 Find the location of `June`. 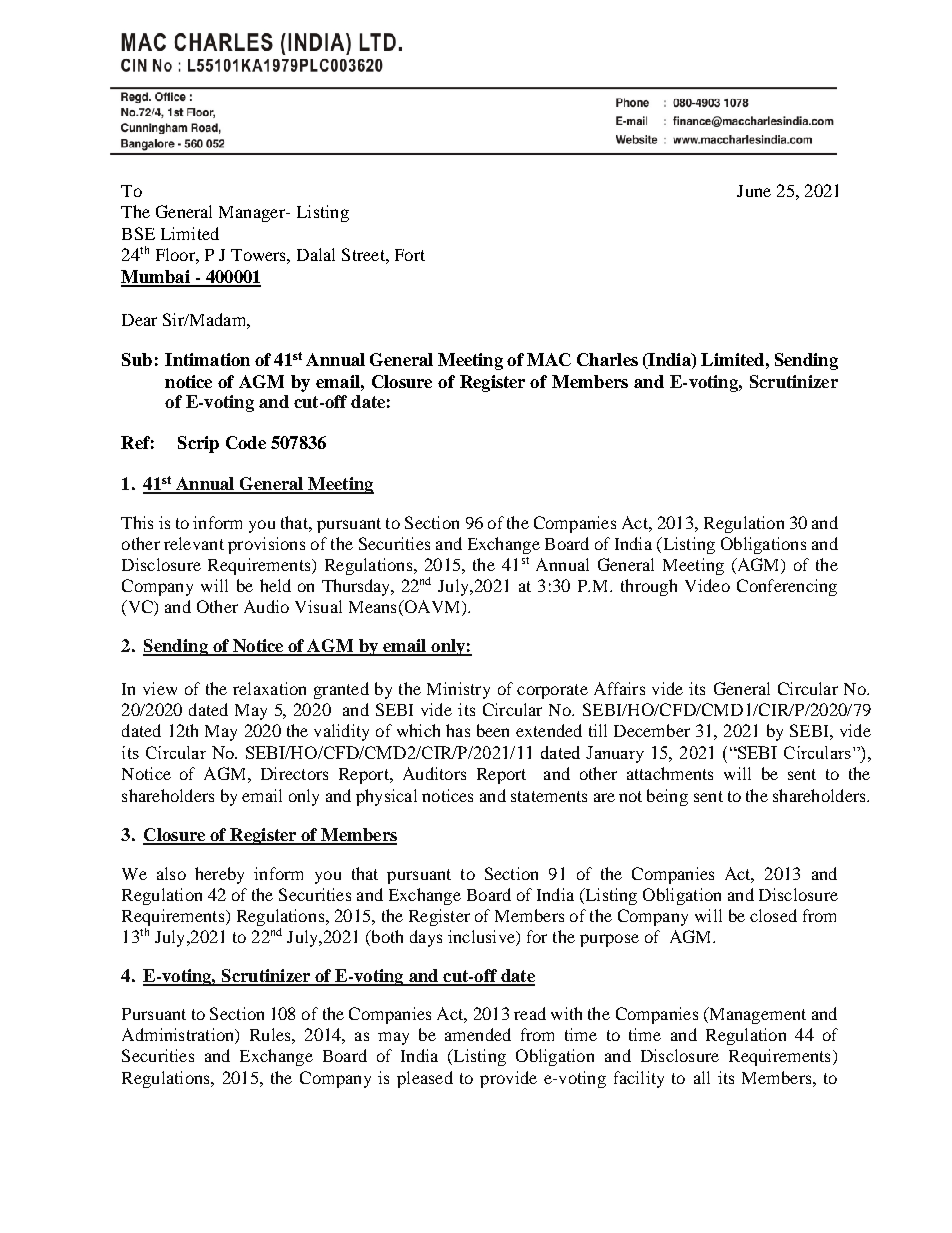

June is located at coordinates (754, 191).
